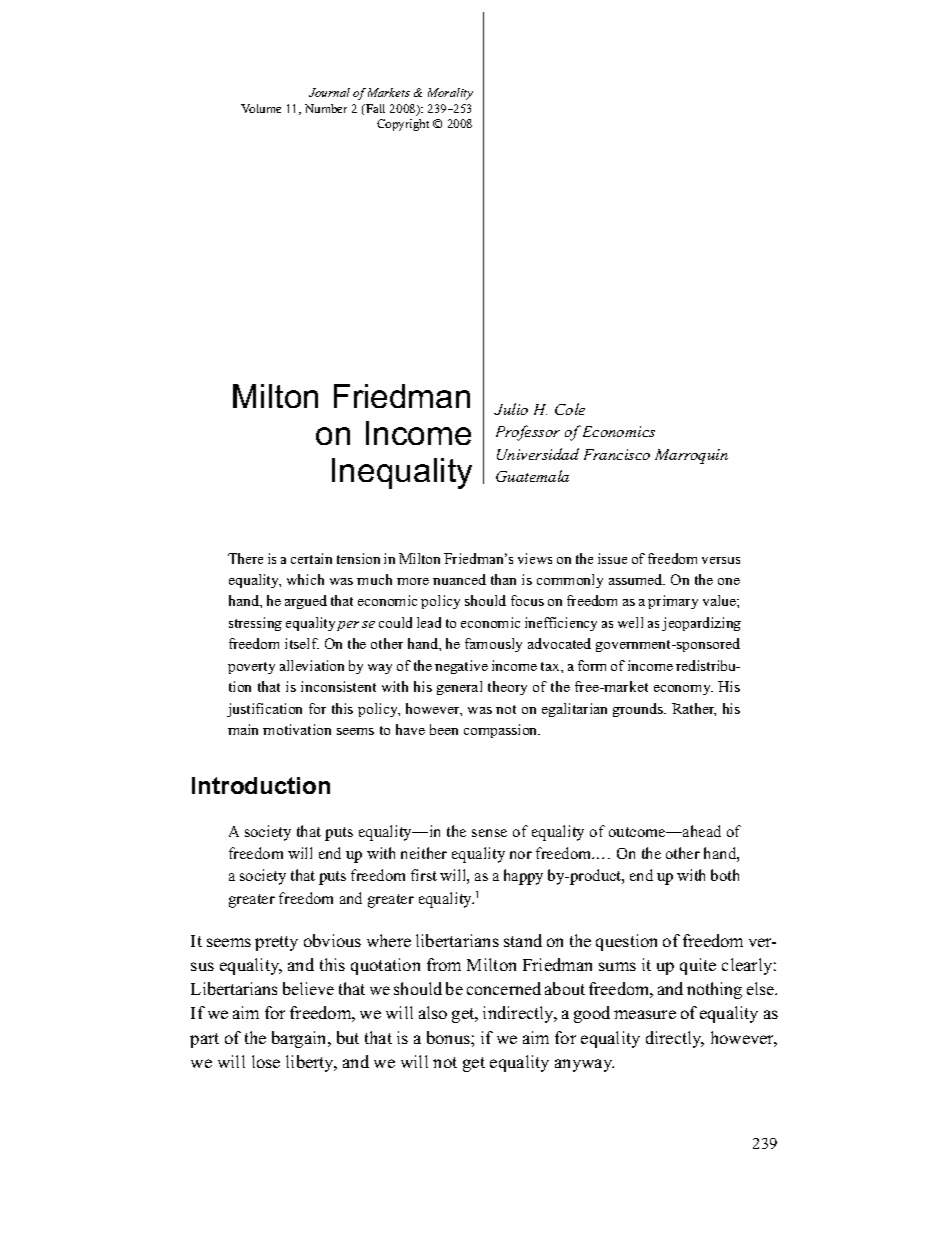 The image size is (952, 1233). What do you see at coordinates (403, 125) in the image?
I see `Copyright` at bounding box center [403, 125].
